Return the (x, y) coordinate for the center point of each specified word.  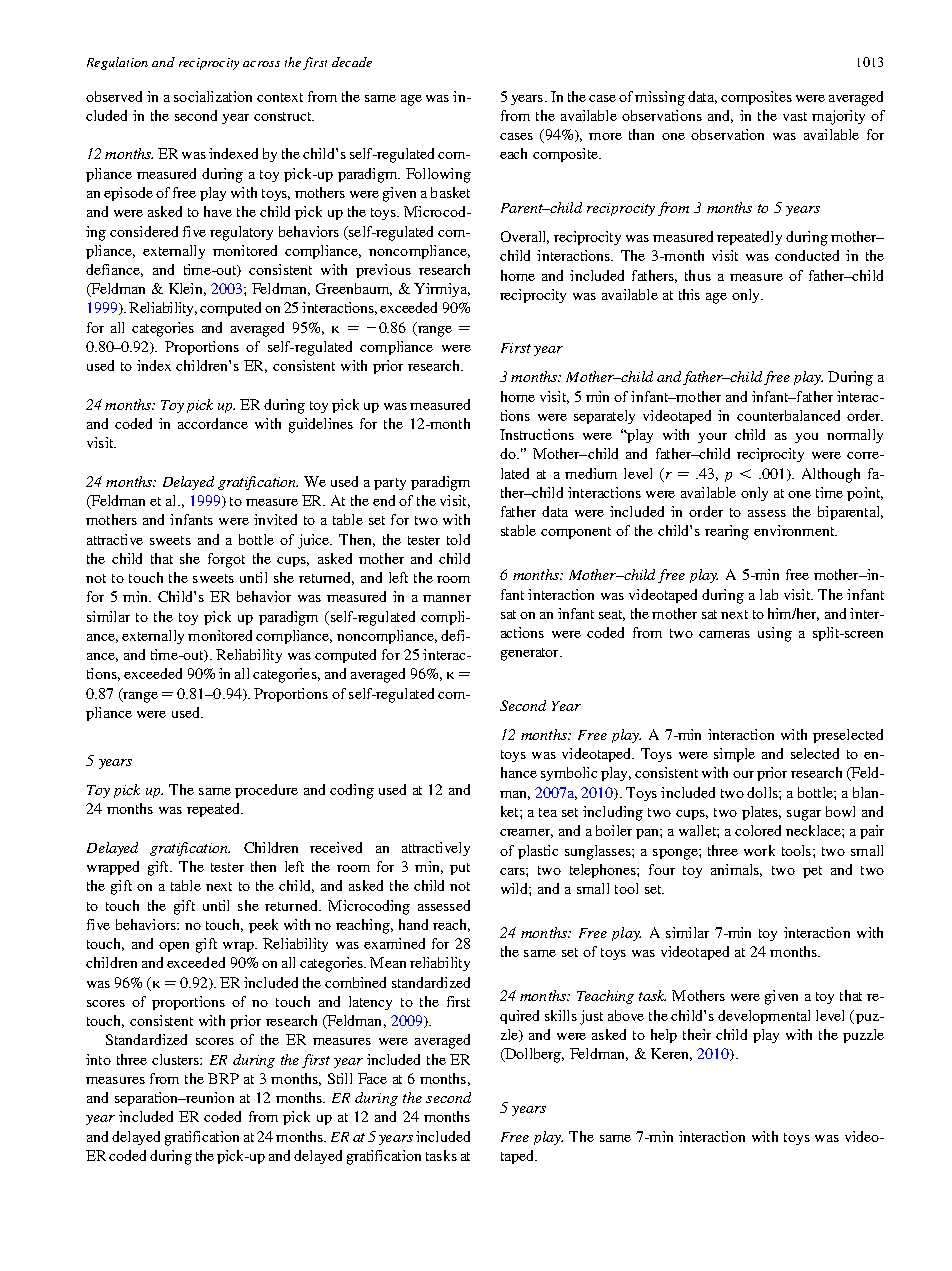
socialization (213, 96)
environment (795, 530)
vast (795, 116)
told (458, 539)
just (591, 1017)
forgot (226, 560)
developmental (764, 1017)
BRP (223, 1078)
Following (438, 175)
